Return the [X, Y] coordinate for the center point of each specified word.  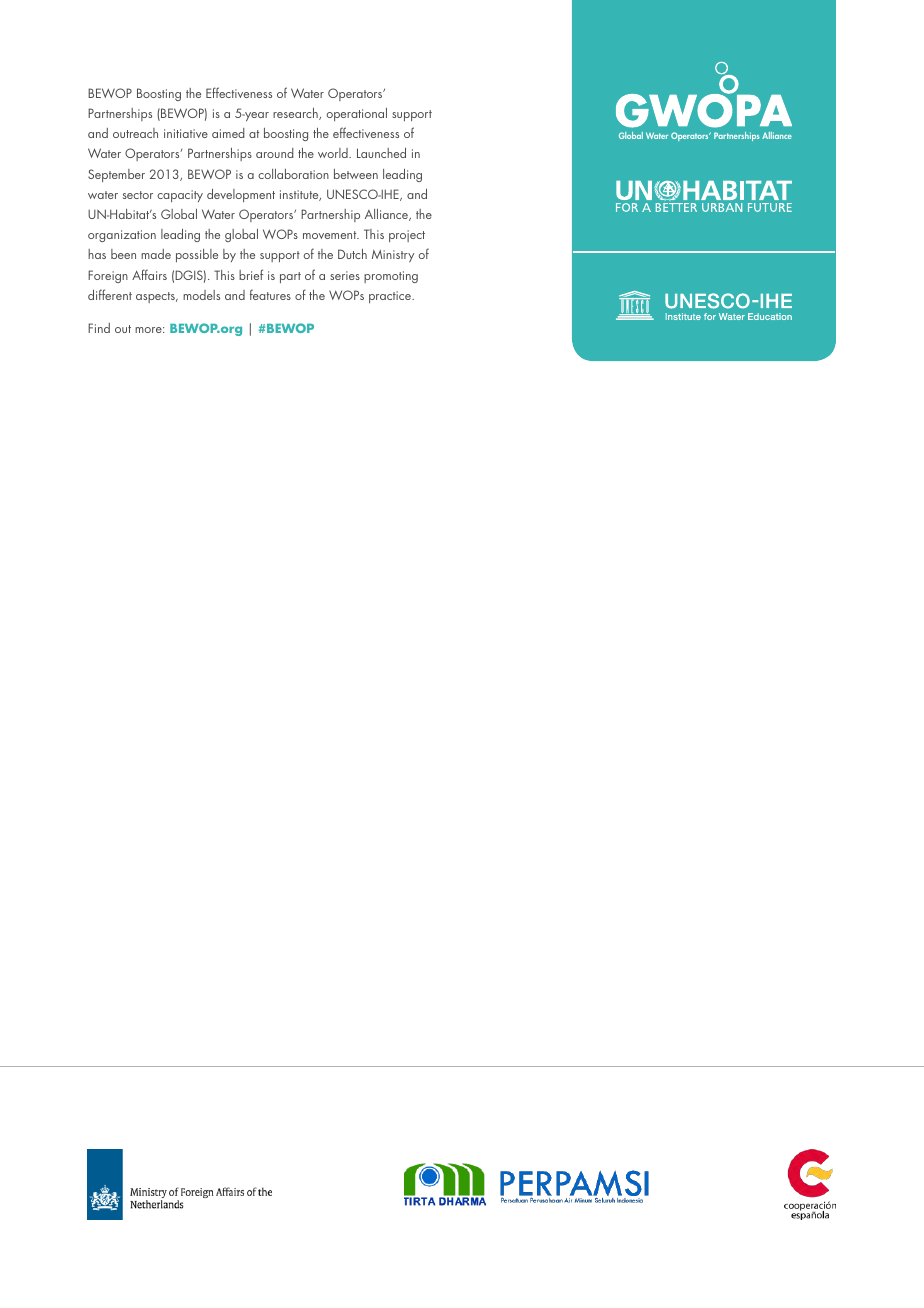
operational [357, 114]
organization [122, 236]
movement [331, 235]
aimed [228, 133]
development [241, 195]
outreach [135, 133]
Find [99, 328]
